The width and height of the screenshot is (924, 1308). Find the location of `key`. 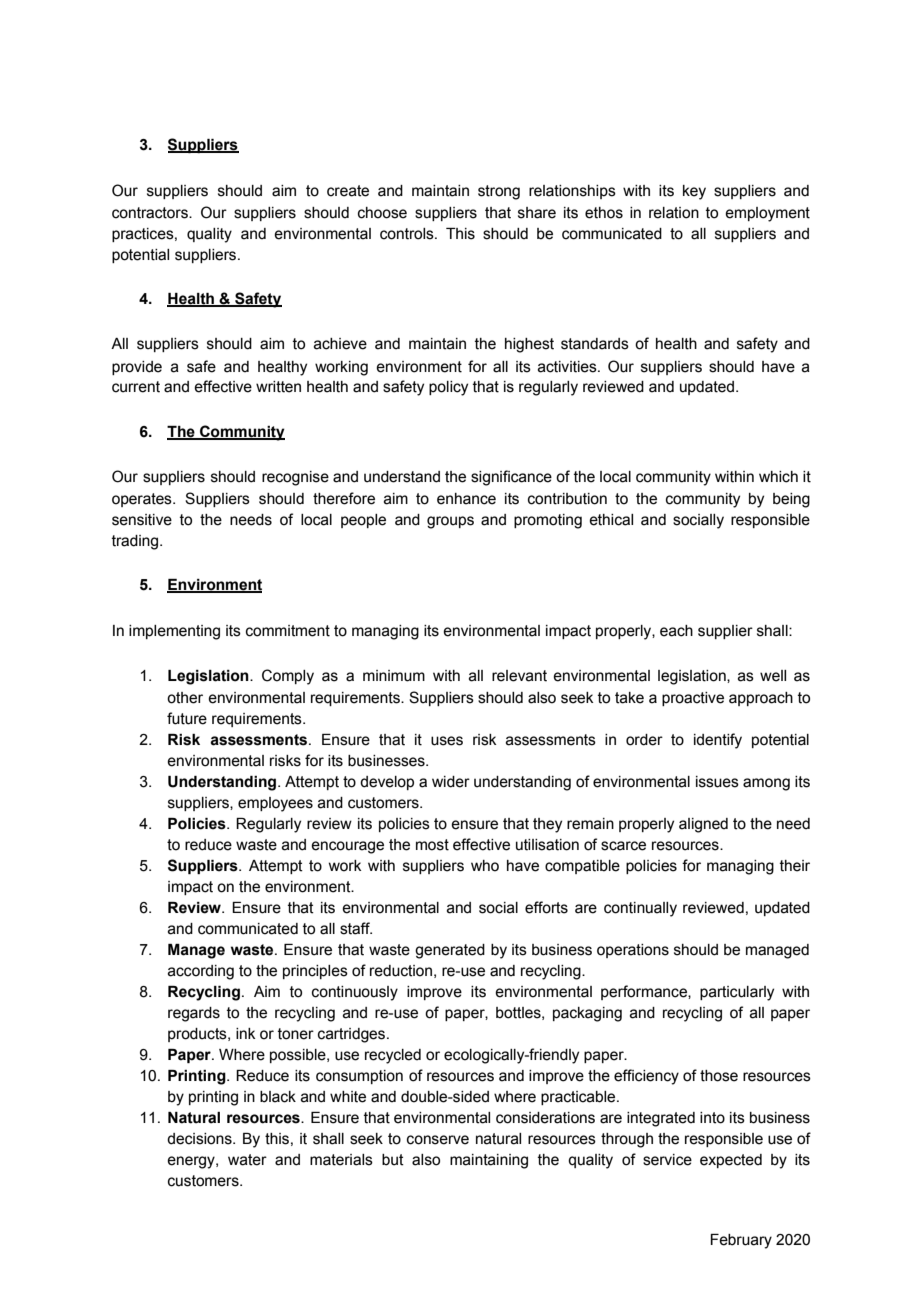

key is located at coordinates (694, 192).
